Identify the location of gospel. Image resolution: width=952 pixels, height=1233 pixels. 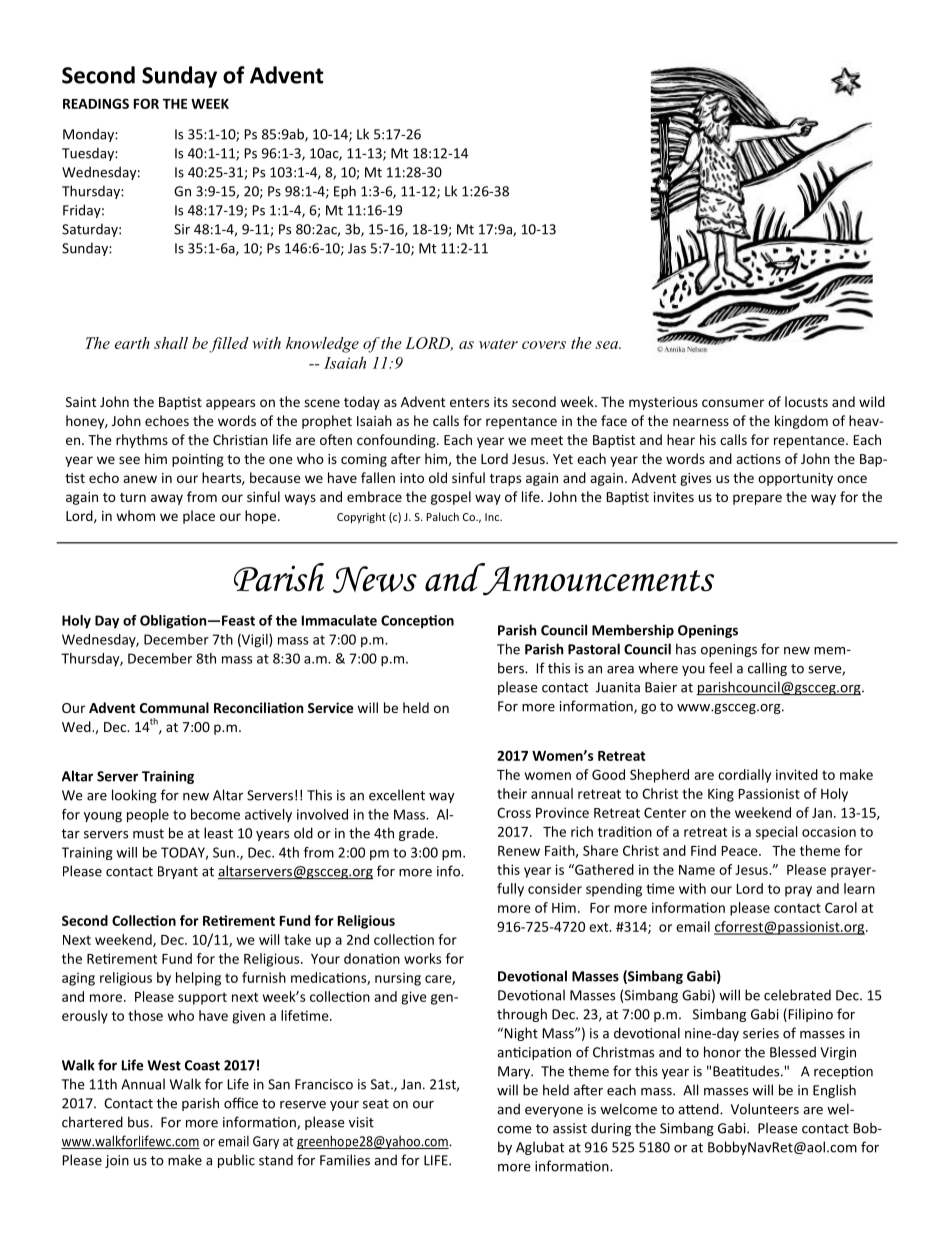
(451, 498).
